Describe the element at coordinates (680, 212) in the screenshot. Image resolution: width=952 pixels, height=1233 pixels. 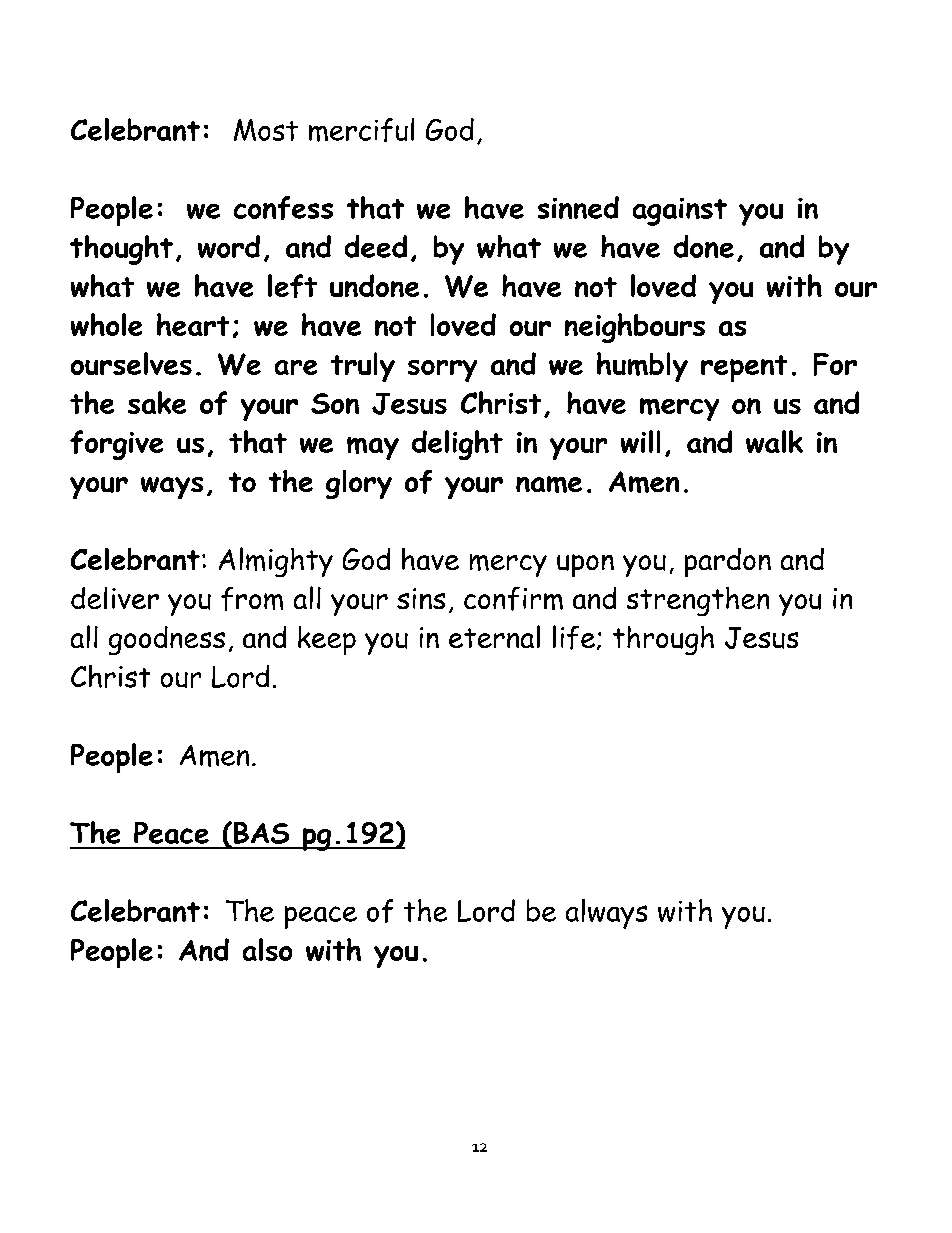
I see `against` at that location.
